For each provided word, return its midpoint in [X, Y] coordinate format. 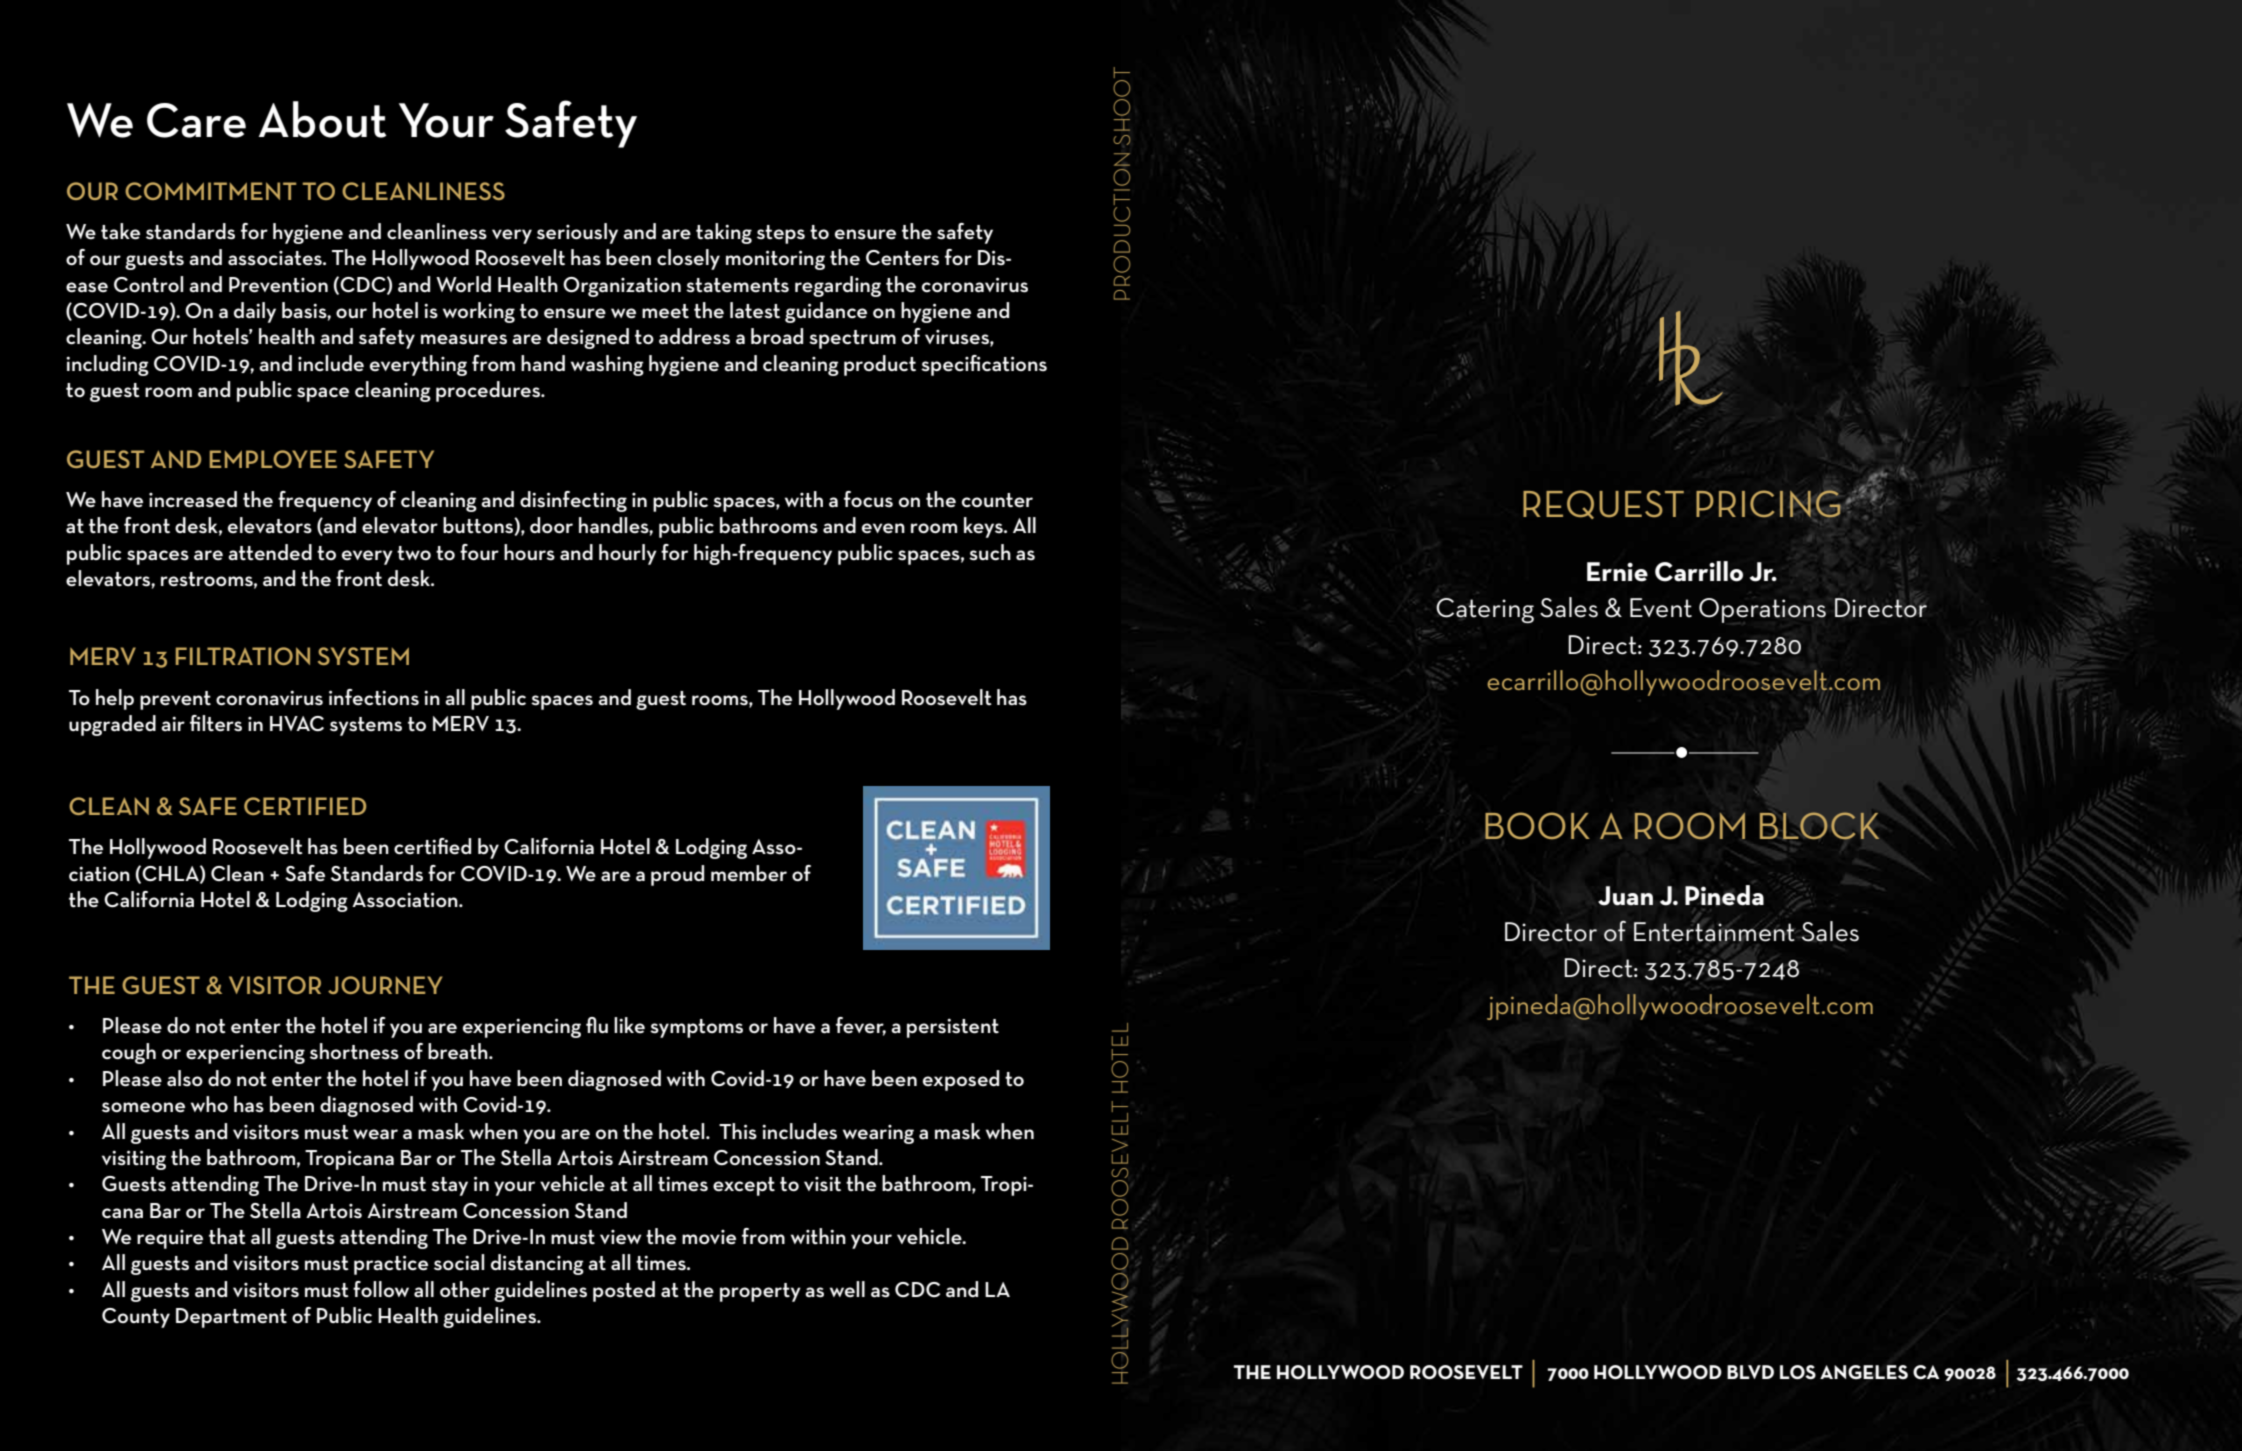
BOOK [1537, 826]
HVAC [297, 723]
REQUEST [1603, 504]
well [847, 1289]
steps [781, 234]
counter [997, 500]
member [749, 873]
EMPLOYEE [273, 459]
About [323, 119]
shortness [354, 1051]
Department [231, 1318]
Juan [1625, 896]
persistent [953, 1028]
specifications [984, 365]
